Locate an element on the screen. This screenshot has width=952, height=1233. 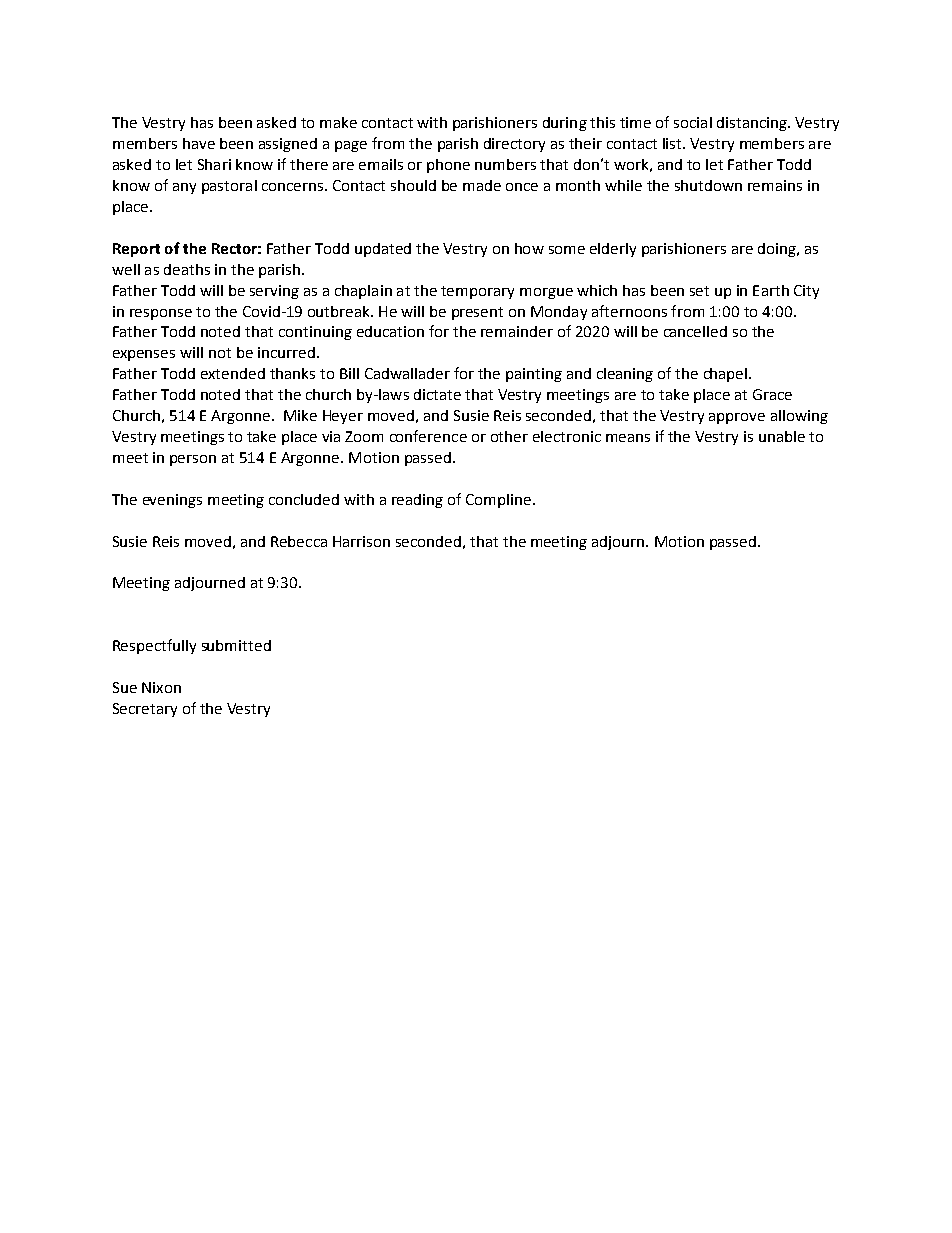
unable is located at coordinates (782, 436).
